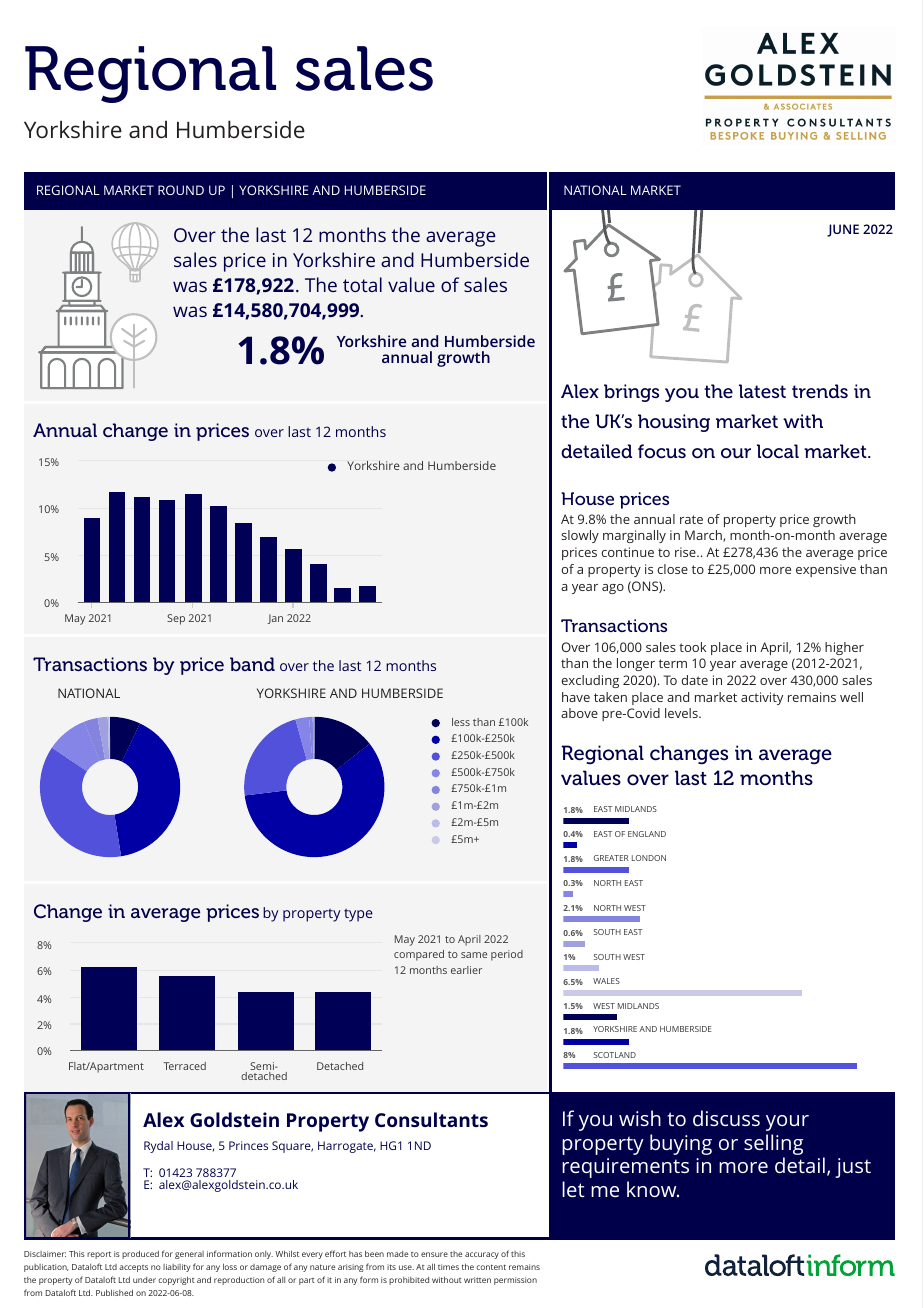 This document has height=1308, width=924. Describe the element at coordinates (140, 1254) in the document. I see `produced` at that location.
